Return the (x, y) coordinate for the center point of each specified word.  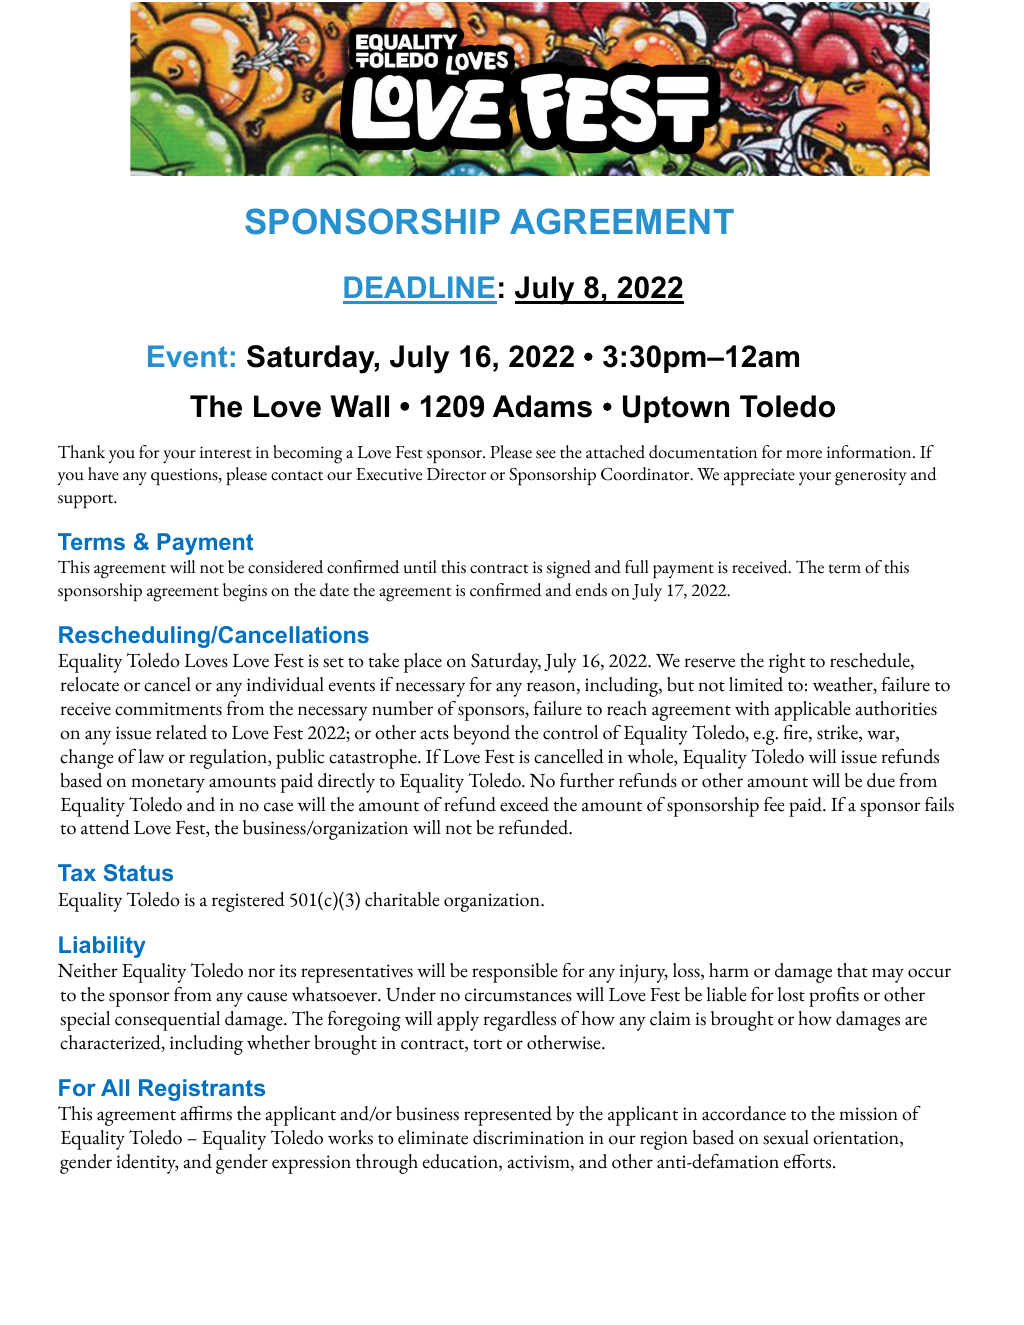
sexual (786, 1137)
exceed (524, 804)
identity (147, 1164)
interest (225, 452)
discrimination (528, 1137)
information (870, 452)
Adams (542, 406)
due (881, 780)
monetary (168, 785)
